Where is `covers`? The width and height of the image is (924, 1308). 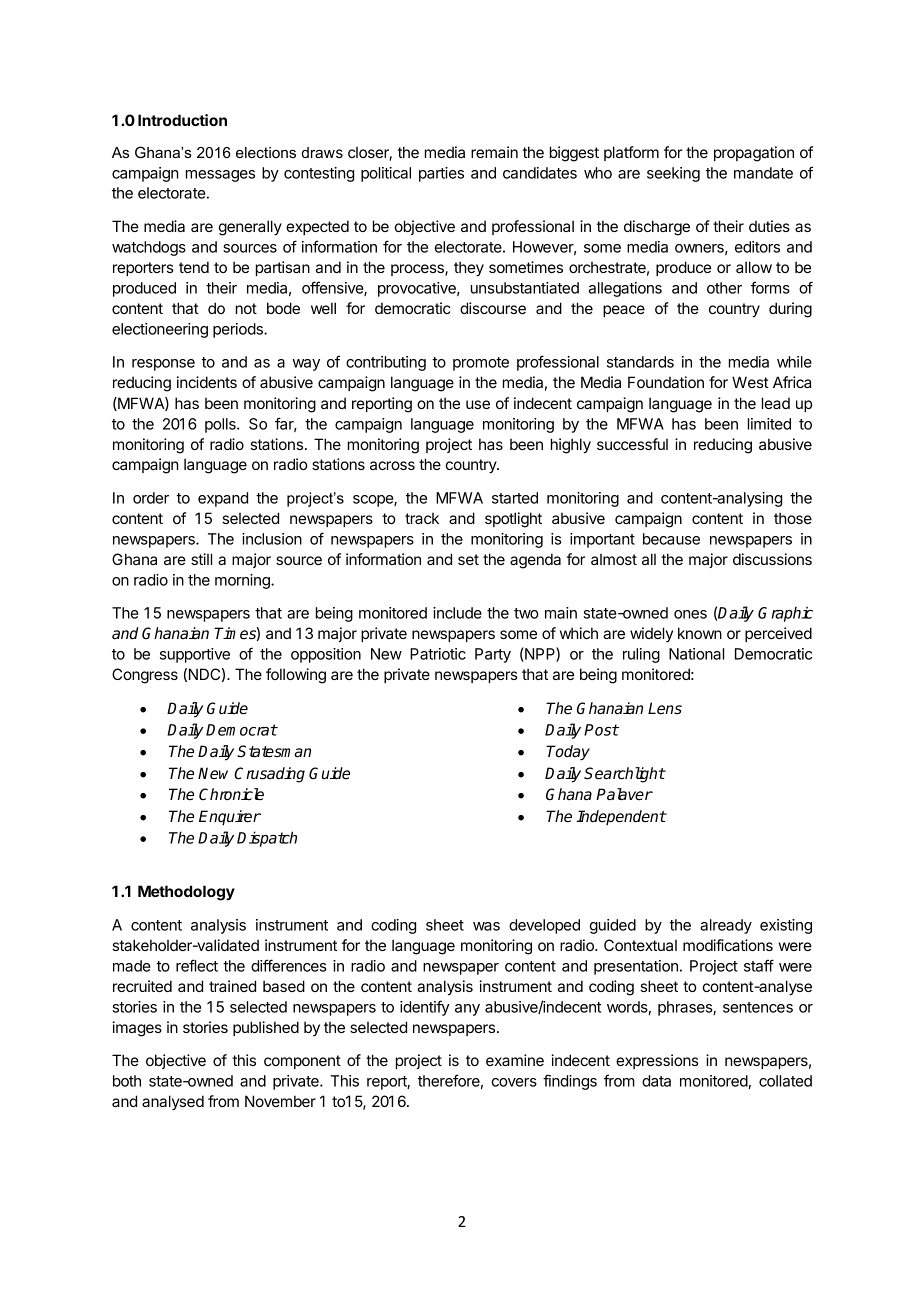 covers is located at coordinates (514, 1082).
